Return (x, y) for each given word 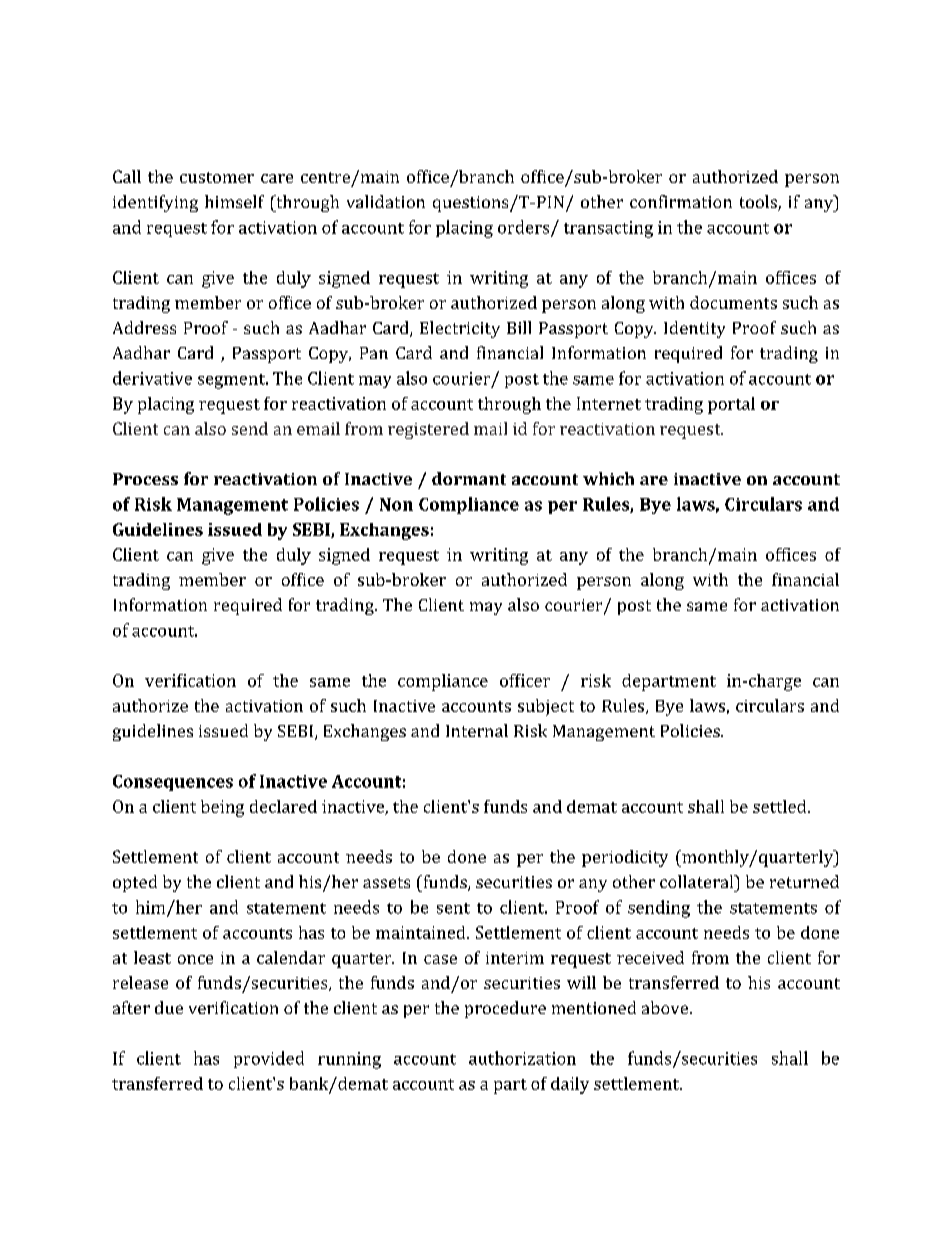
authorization (522, 1058)
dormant (469, 478)
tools (759, 203)
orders (525, 228)
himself (234, 201)
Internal (477, 730)
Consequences (173, 783)
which (608, 478)
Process (145, 479)
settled (781, 806)
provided (269, 1059)
